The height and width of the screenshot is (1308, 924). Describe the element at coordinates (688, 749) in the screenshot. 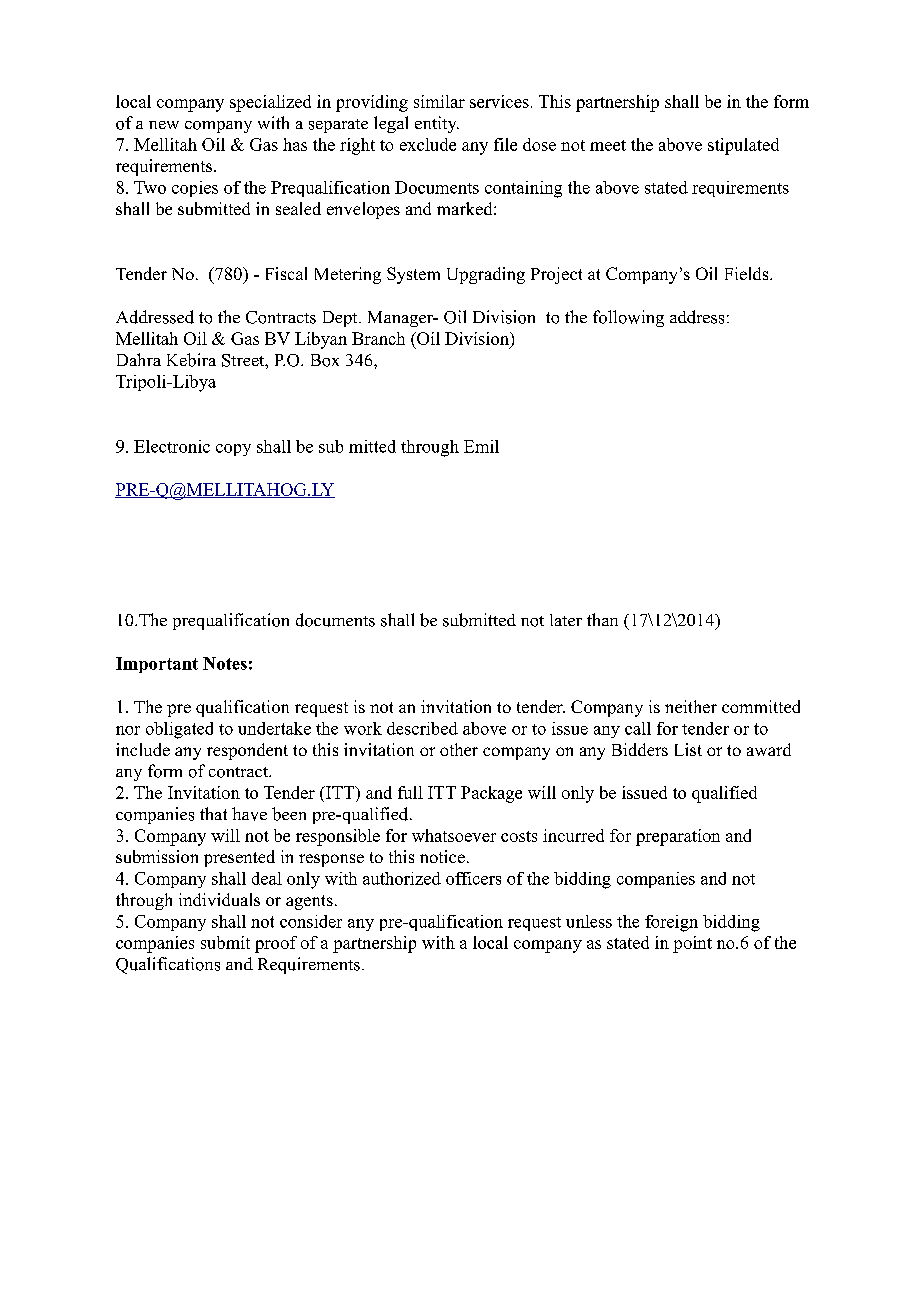

I see `List` at that location.
